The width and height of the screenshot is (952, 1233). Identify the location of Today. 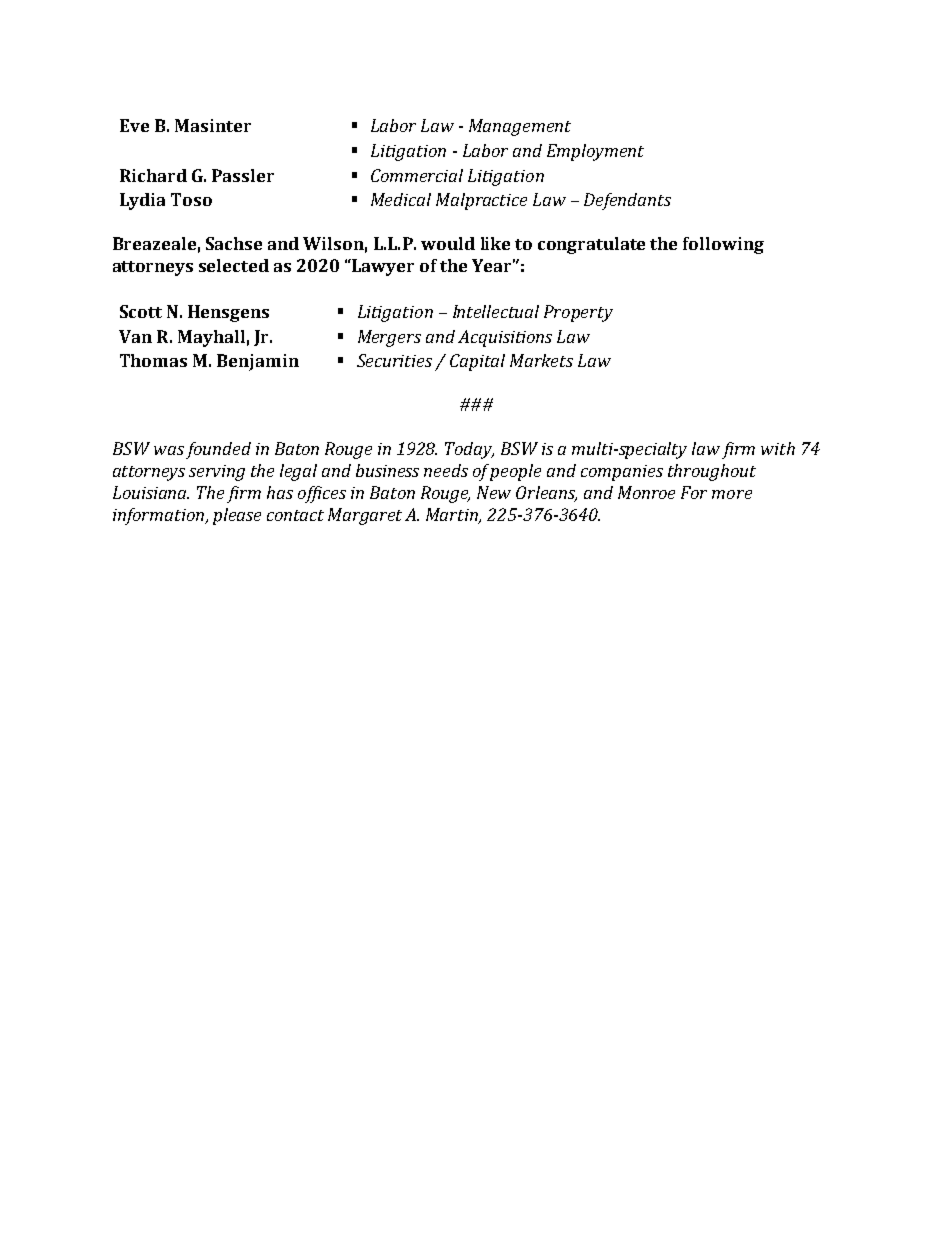
(469, 450).
